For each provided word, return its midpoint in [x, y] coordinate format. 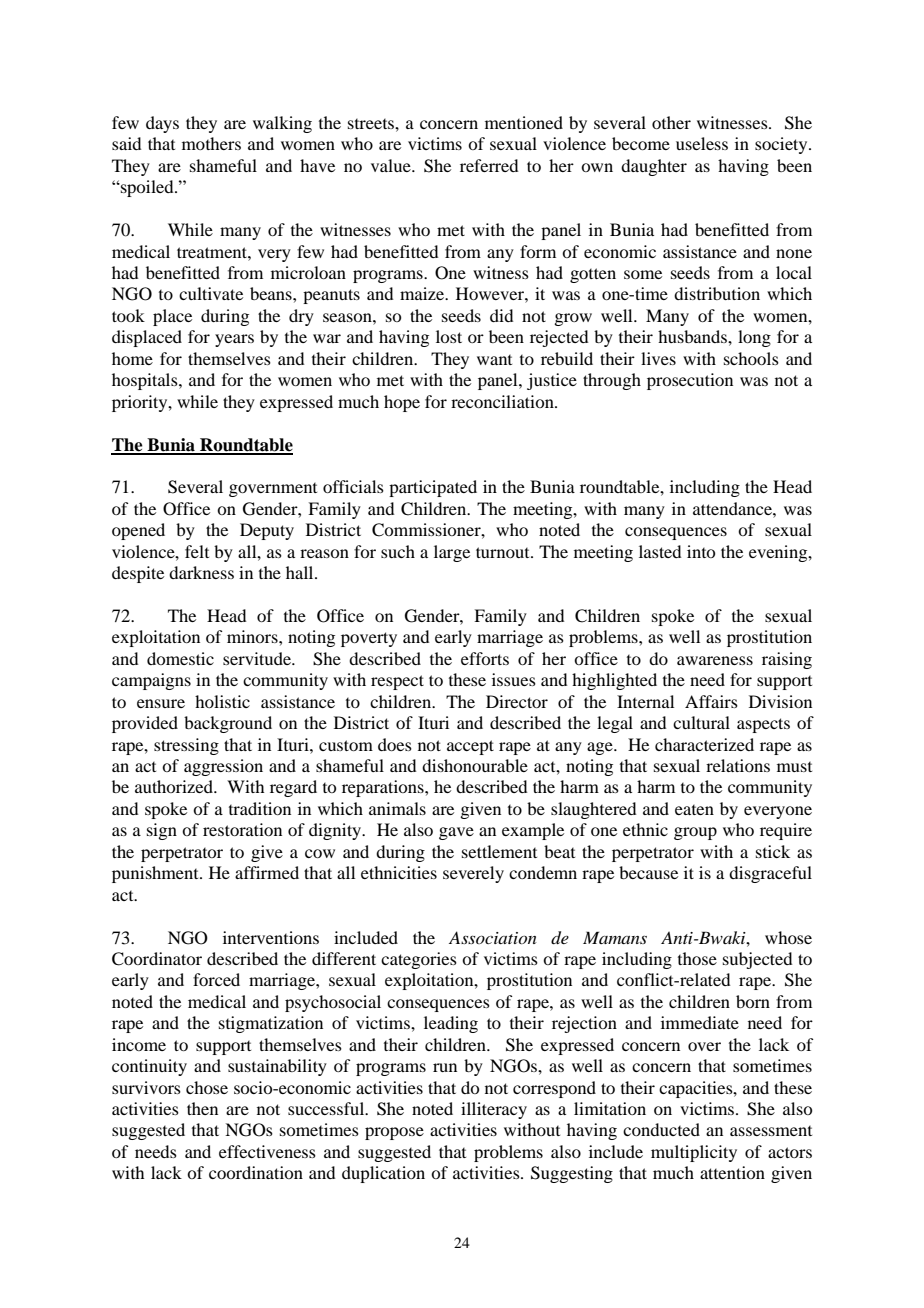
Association [493, 937]
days [162, 124]
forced [216, 979]
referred [489, 165]
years [234, 340]
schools [751, 358]
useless [702, 143]
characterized [704, 744]
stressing [186, 746]
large [452, 553]
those [697, 958]
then [202, 1108]
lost [449, 336]
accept [470, 747]
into [701, 551]
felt [197, 551]
